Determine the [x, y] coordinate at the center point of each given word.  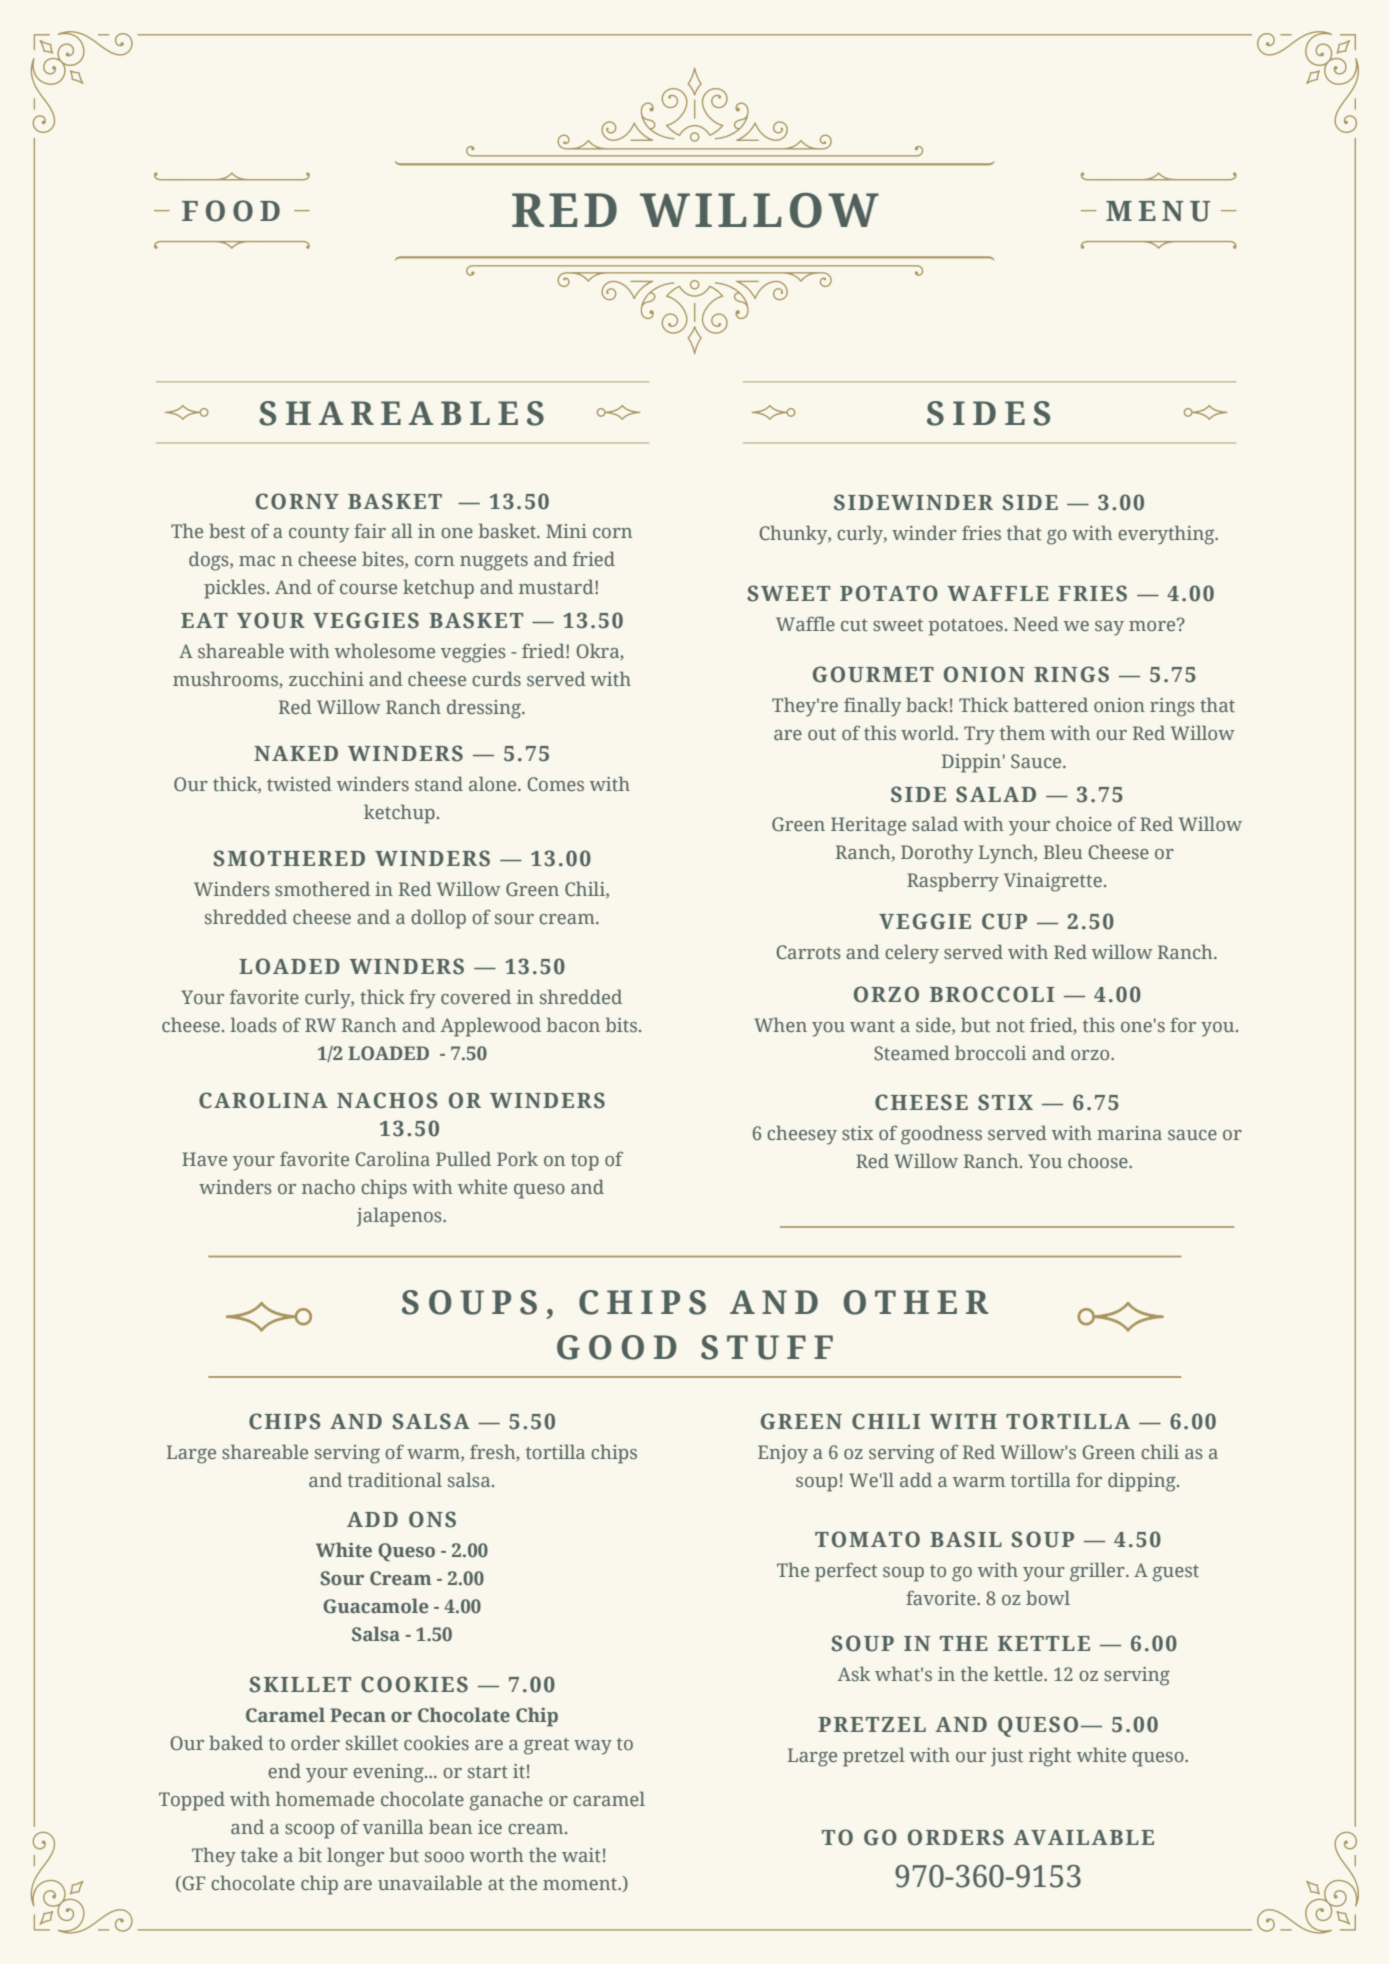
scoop [309, 1831]
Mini [566, 531]
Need [1036, 623]
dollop [438, 919]
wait [581, 1855]
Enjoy [783, 1454]
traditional [395, 1479]
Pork [517, 1158]
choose [1099, 1160]
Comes [555, 784]
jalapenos [400, 1217]
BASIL [966, 1539]
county [319, 534]
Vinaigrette [1053, 882]
